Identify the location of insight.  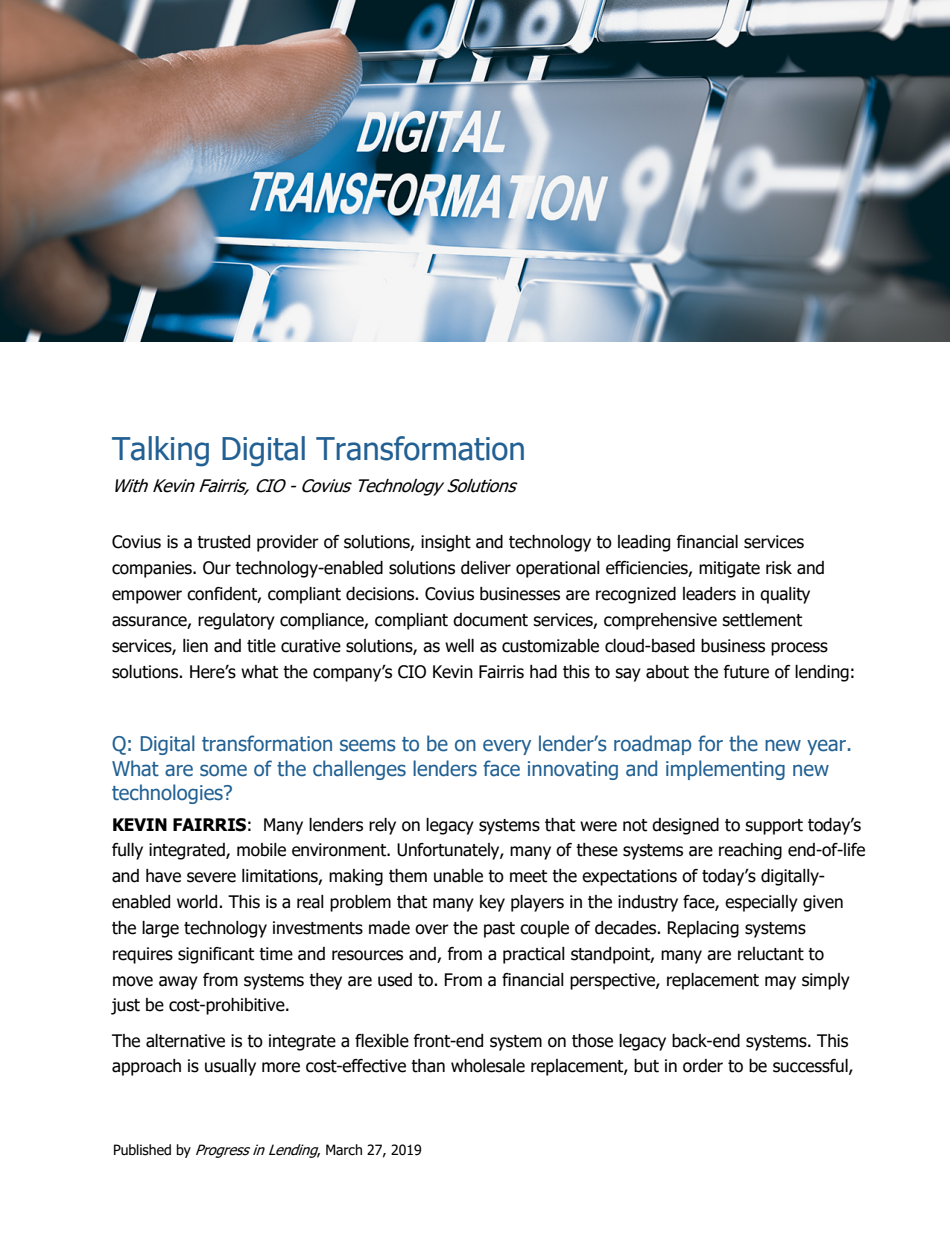
(446, 543).
